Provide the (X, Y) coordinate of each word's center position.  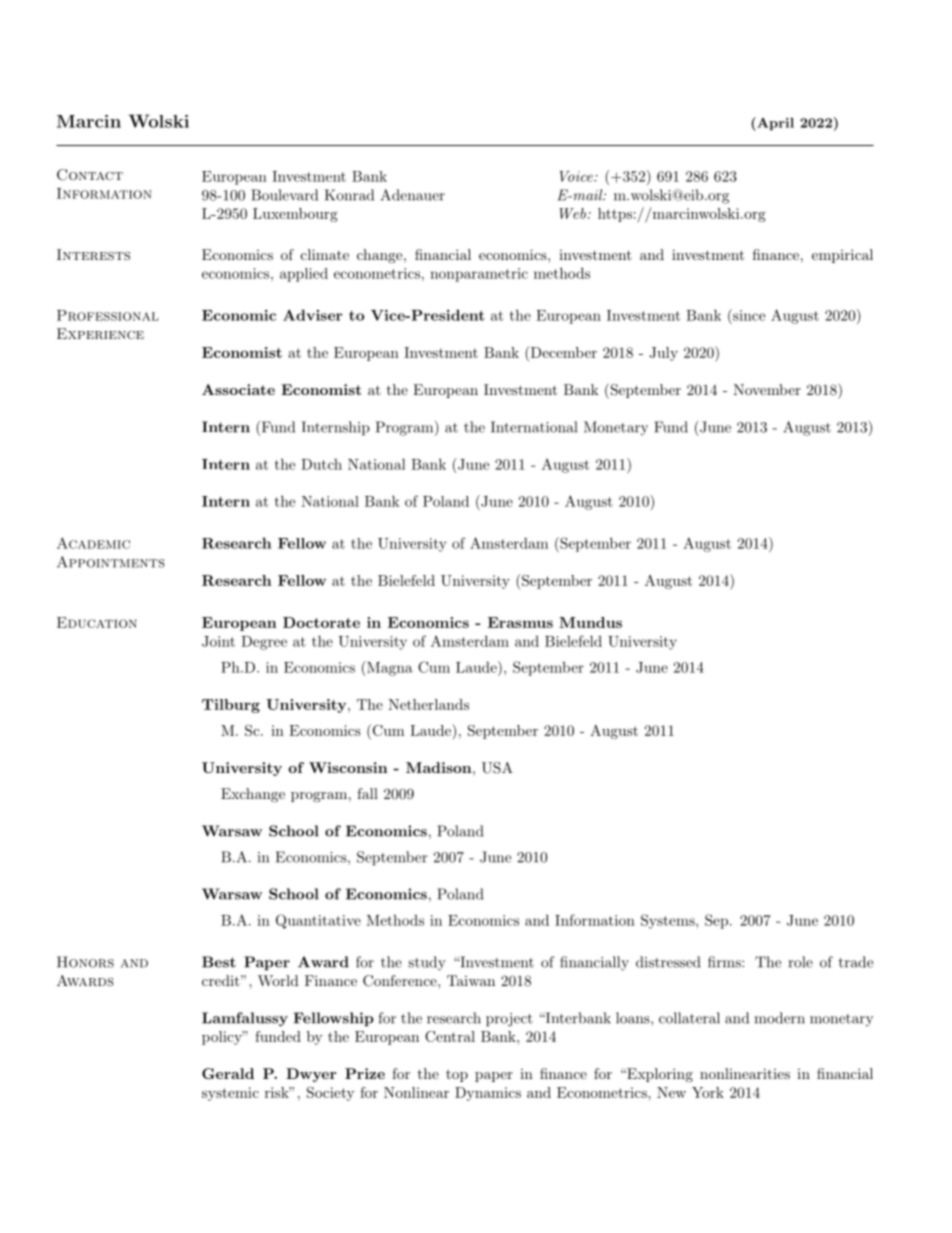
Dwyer (311, 1075)
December (562, 352)
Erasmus (520, 622)
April (774, 124)
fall (367, 793)
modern (779, 1018)
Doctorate (321, 622)
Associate (238, 389)
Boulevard (284, 195)
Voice (577, 176)
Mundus (590, 622)
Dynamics (488, 1094)
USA (497, 768)
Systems (668, 921)
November (767, 389)
